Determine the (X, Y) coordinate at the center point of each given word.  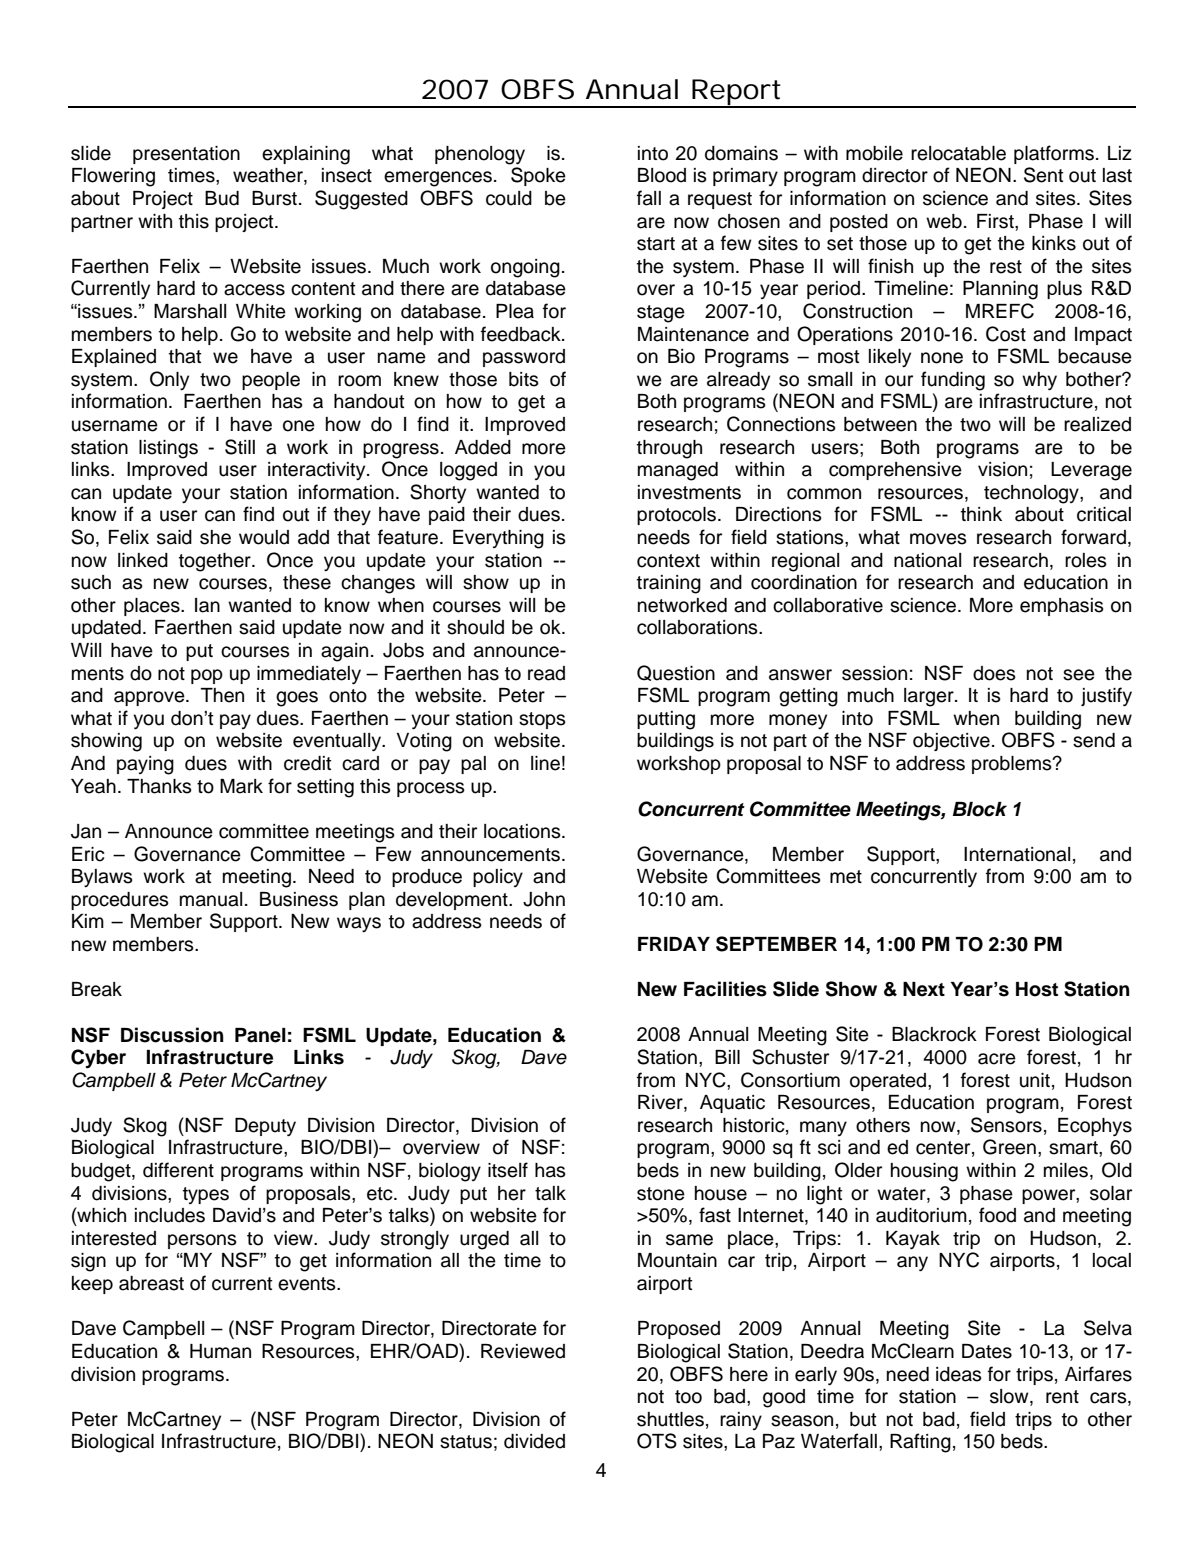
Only (169, 381)
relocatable (958, 153)
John (544, 899)
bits (524, 379)
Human (220, 1351)
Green (1009, 1147)
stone (661, 1194)
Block (980, 809)
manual (211, 899)
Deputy (265, 1127)
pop (207, 676)
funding (953, 381)
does (994, 673)
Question (676, 673)
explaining (306, 155)
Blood (662, 175)
